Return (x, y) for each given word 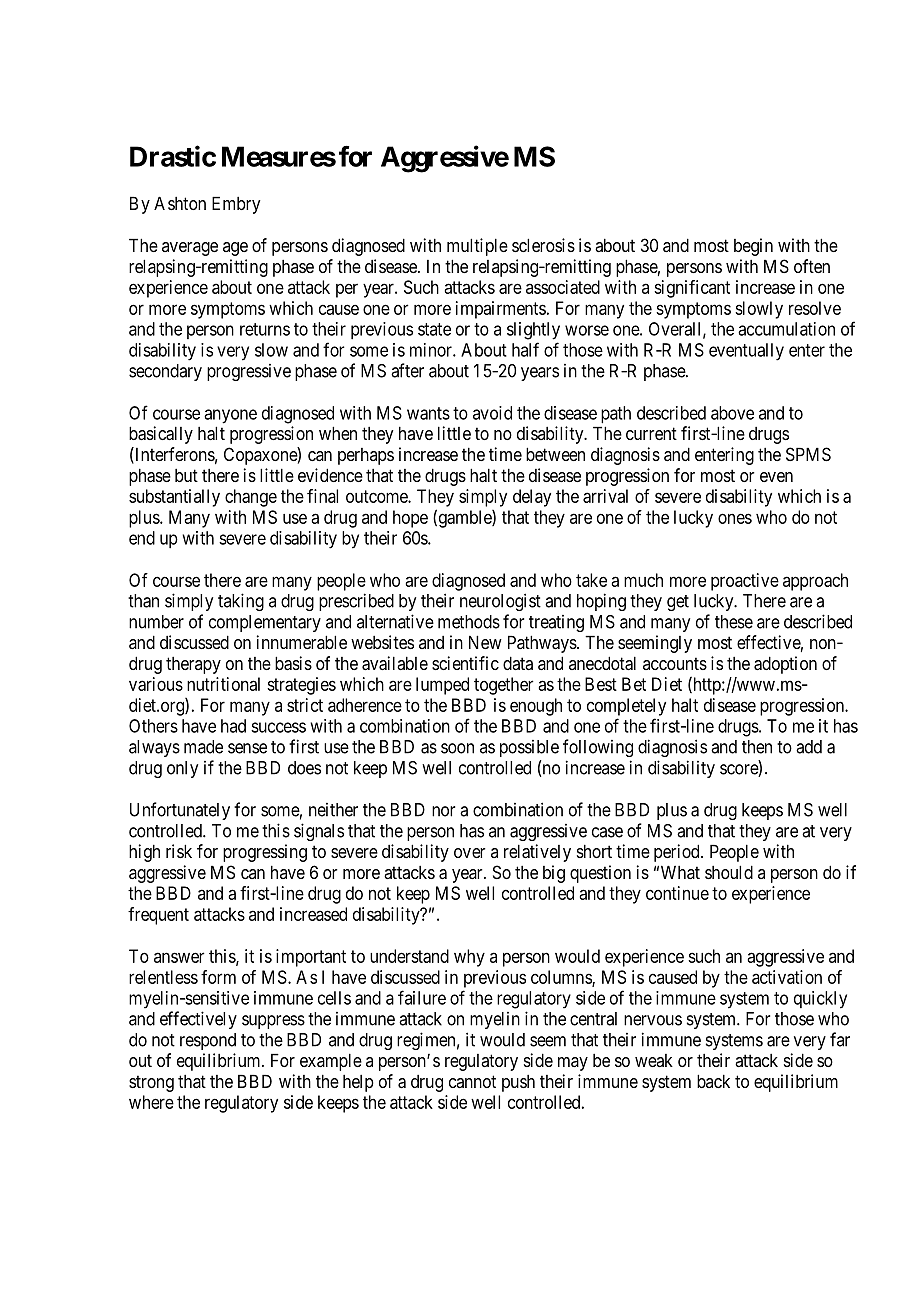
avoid (492, 413)
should (729, 872)
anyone (230, 416)
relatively (537, 853)
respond (208, 1041)
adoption (785, 665)
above (732, 413)
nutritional (223, 684)
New (485, 642)
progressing (265, 853)
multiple (477, 247)
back (713, 1081)
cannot (472, 1081)
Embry (236, 205)
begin (753, 247)
